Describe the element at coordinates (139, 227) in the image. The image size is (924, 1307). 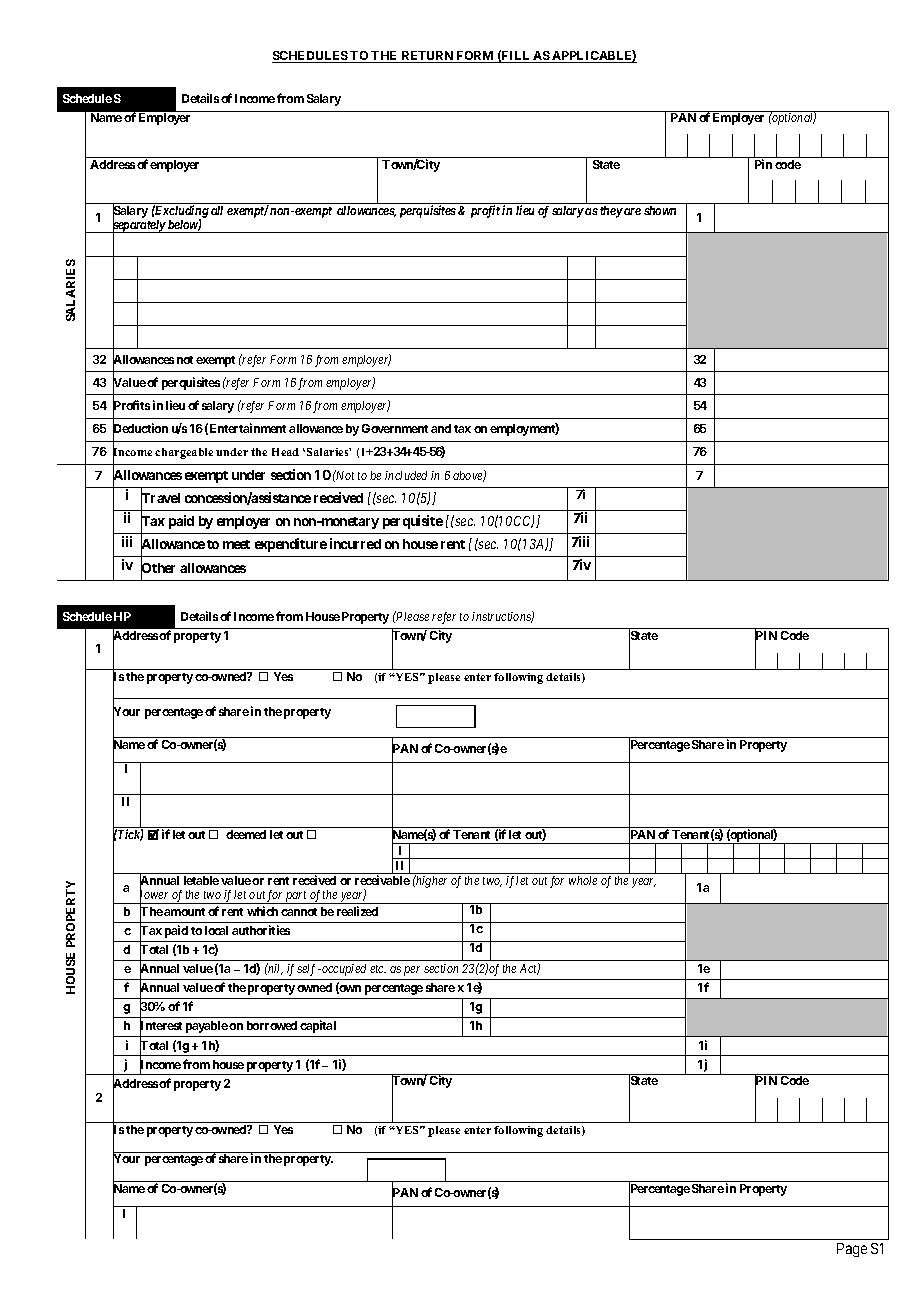
I see `separately` at that location.
